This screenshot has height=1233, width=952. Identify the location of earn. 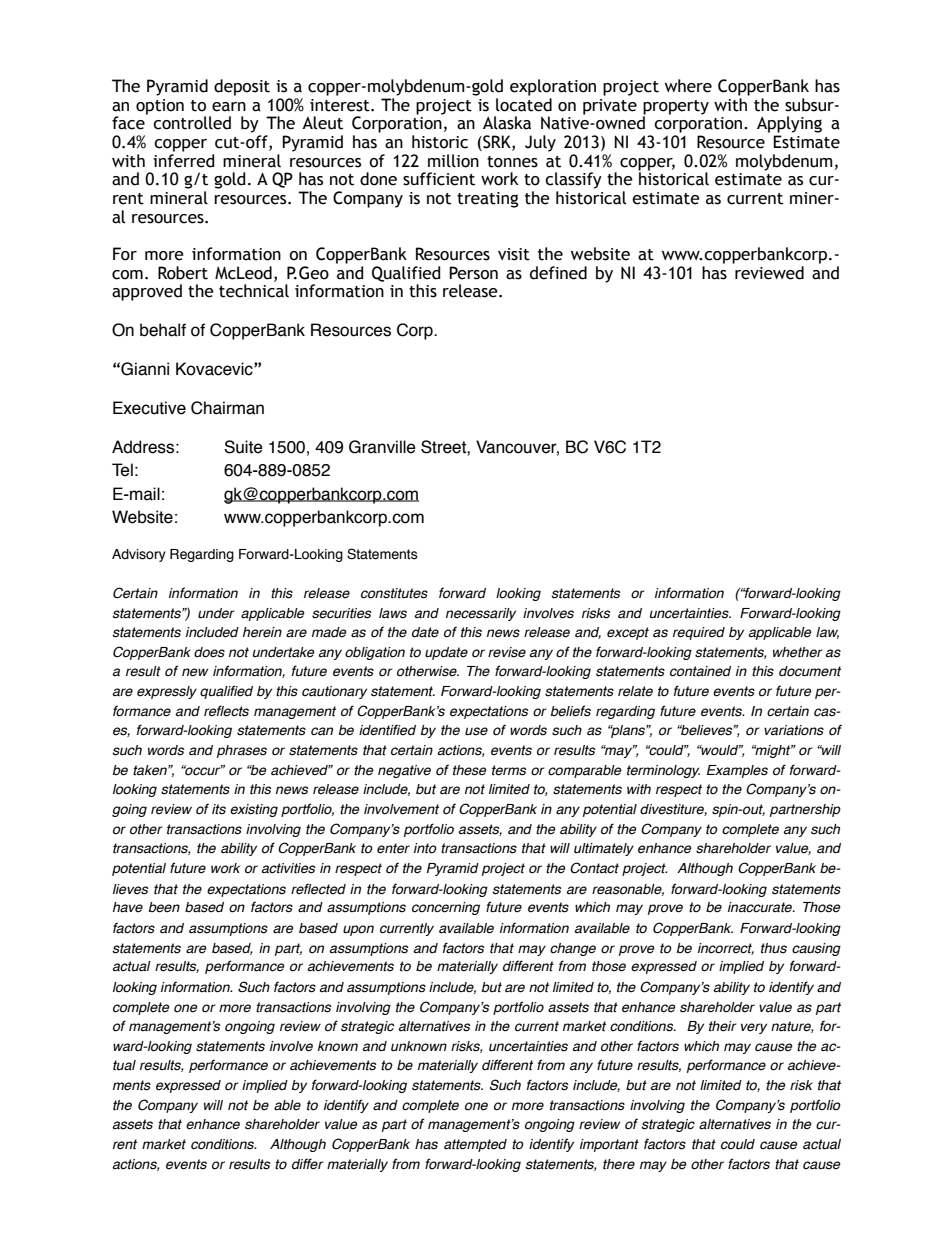
(229, 107).
